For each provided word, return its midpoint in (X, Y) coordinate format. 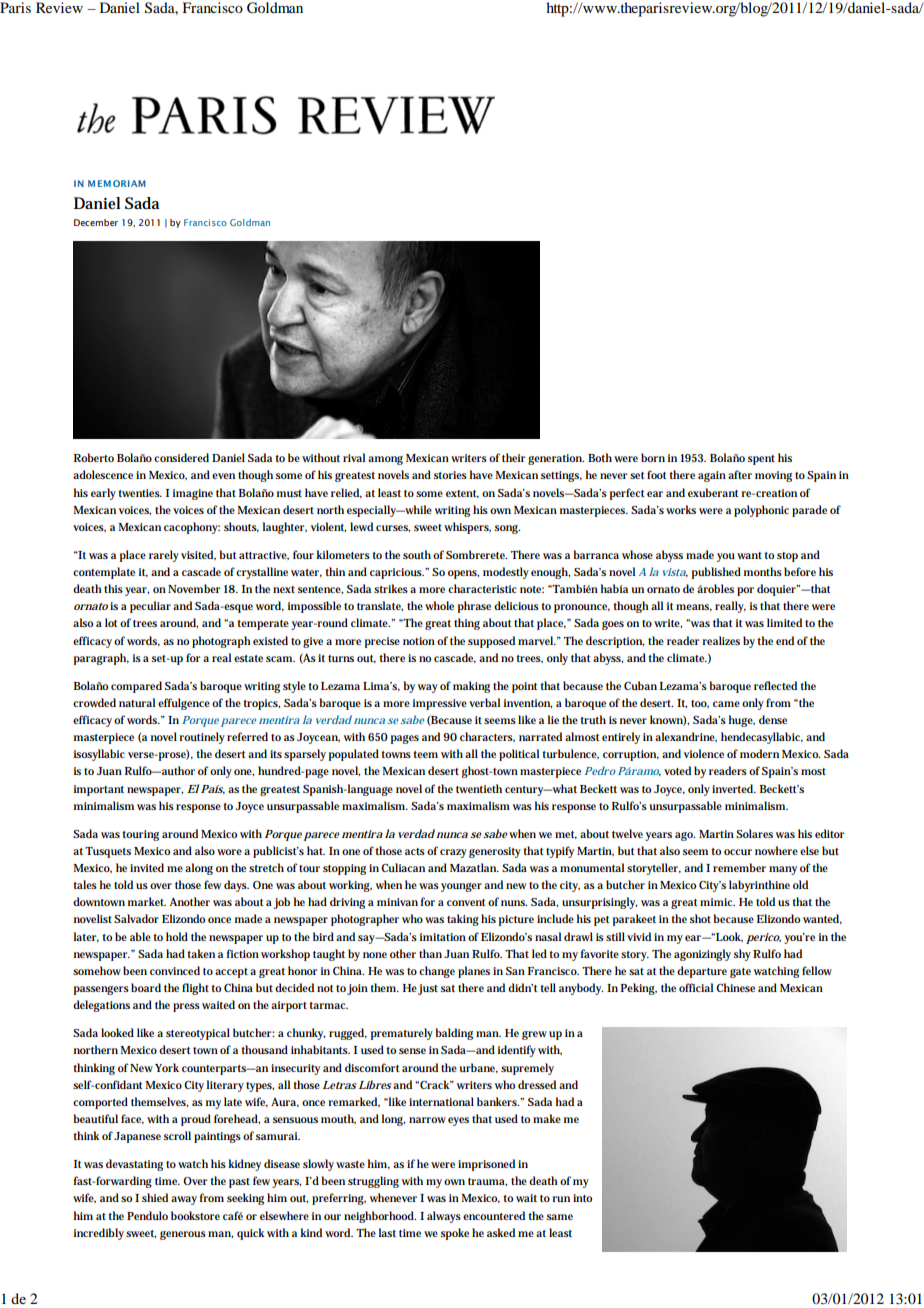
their (514, 457)
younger (461, 887)
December (96, 222)
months (763, 571)
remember (739, 867)
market (147, 901)
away (184, 1200)
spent (761, 460)
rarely (164, 556)
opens (463, 574)
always (444, 1217)
